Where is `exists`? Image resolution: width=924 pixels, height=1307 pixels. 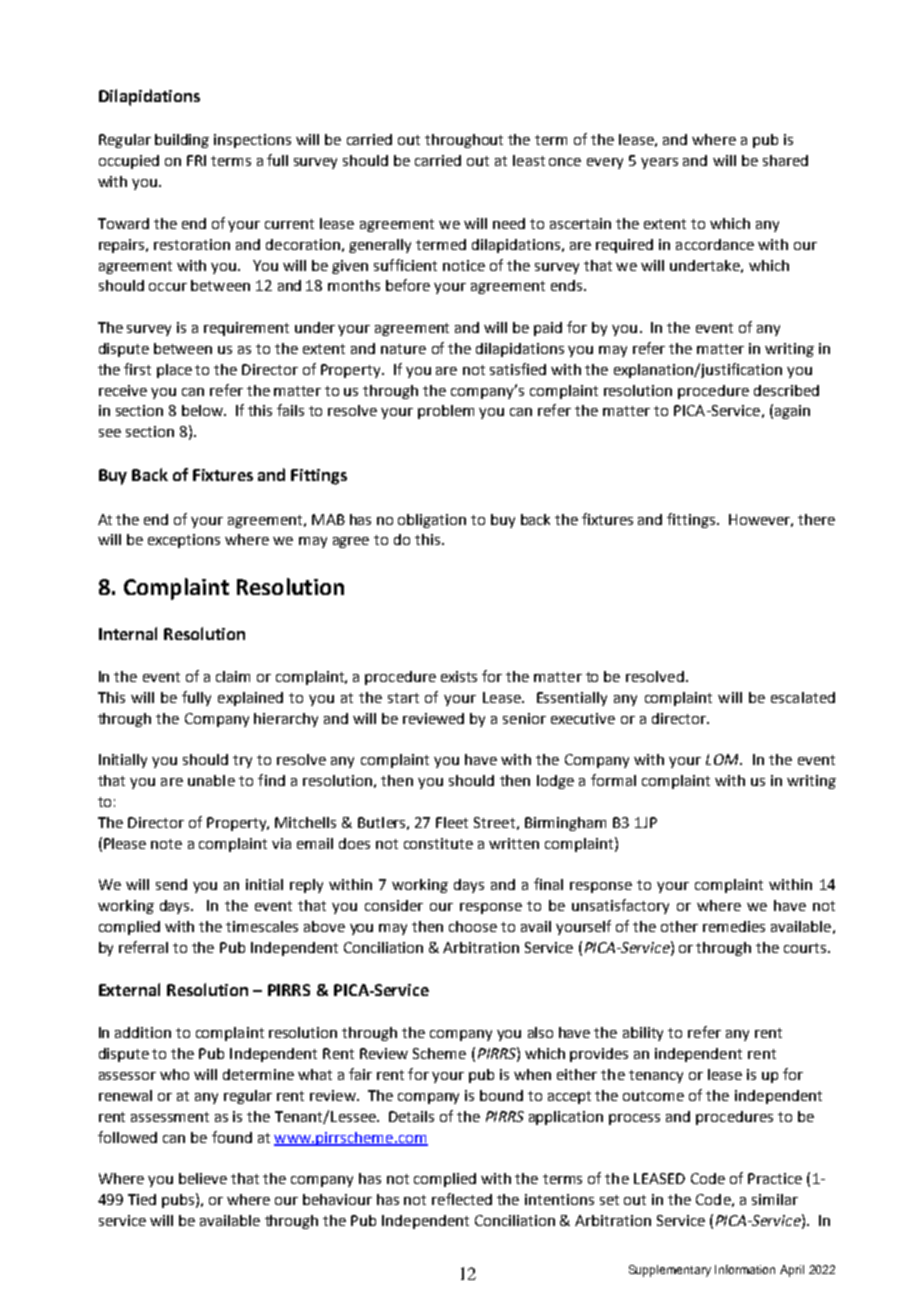
exists is located at coordinates (459, 676).
